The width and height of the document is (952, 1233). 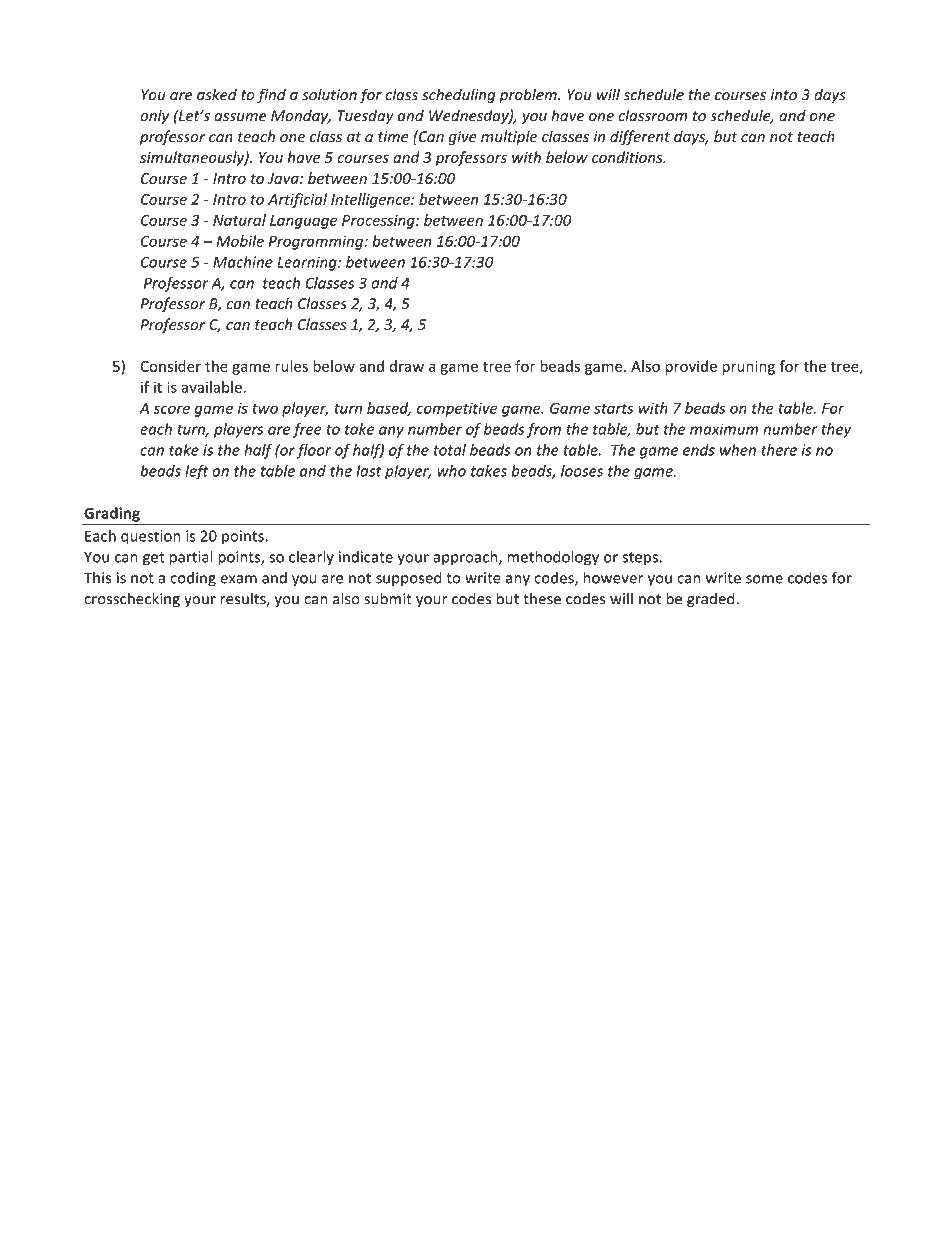 What do you see at coordinates (193, 579) in the document?
I see `coding` at bounding box center [193, 579].
